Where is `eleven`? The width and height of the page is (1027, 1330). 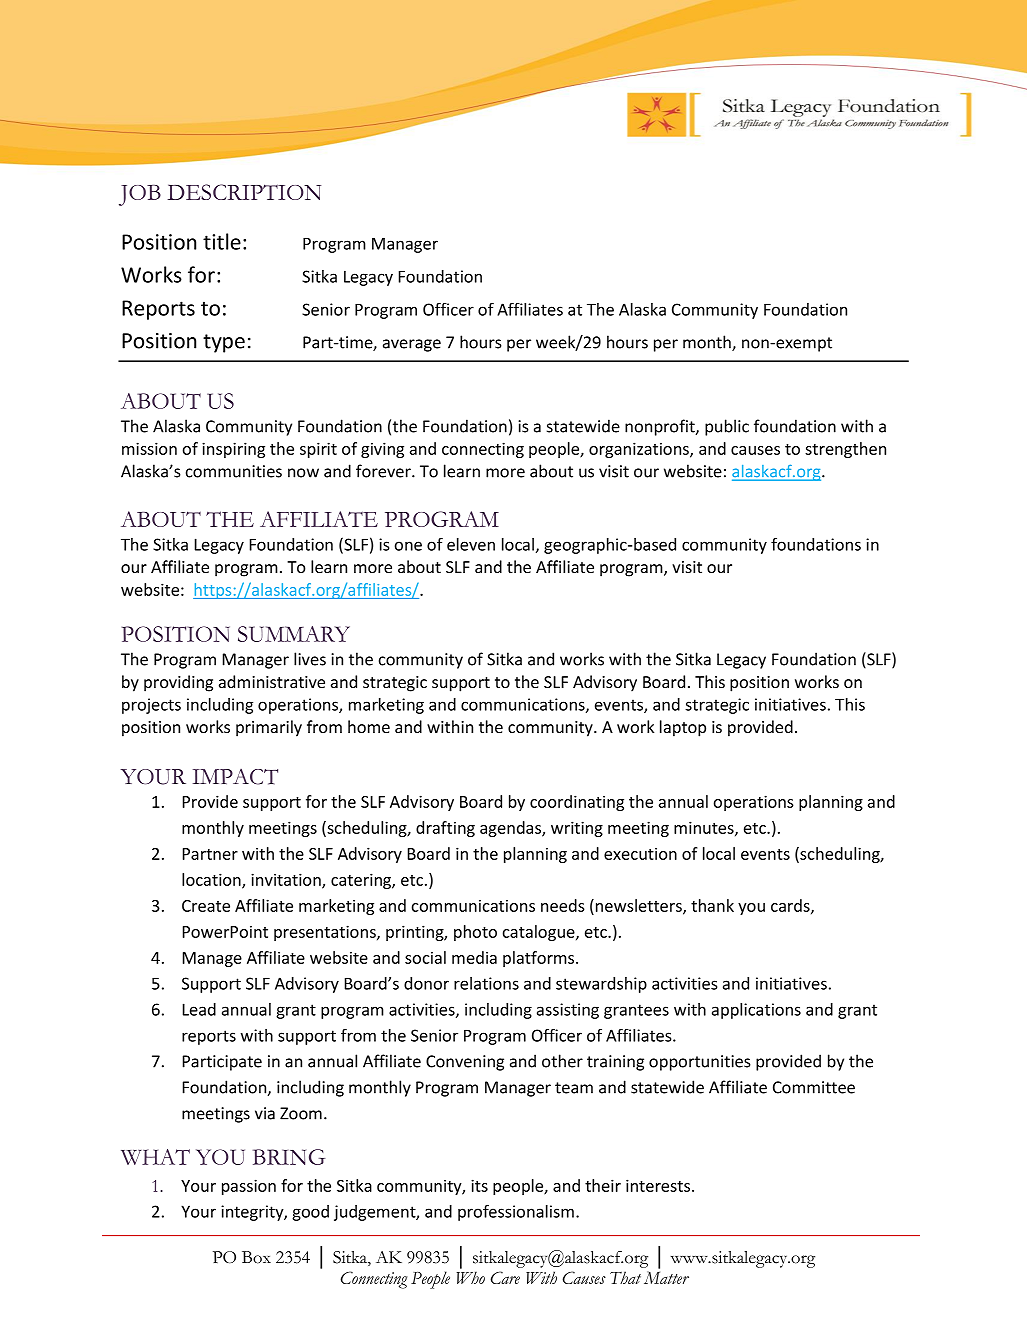 eleven is located at coordinates (471, 544).
